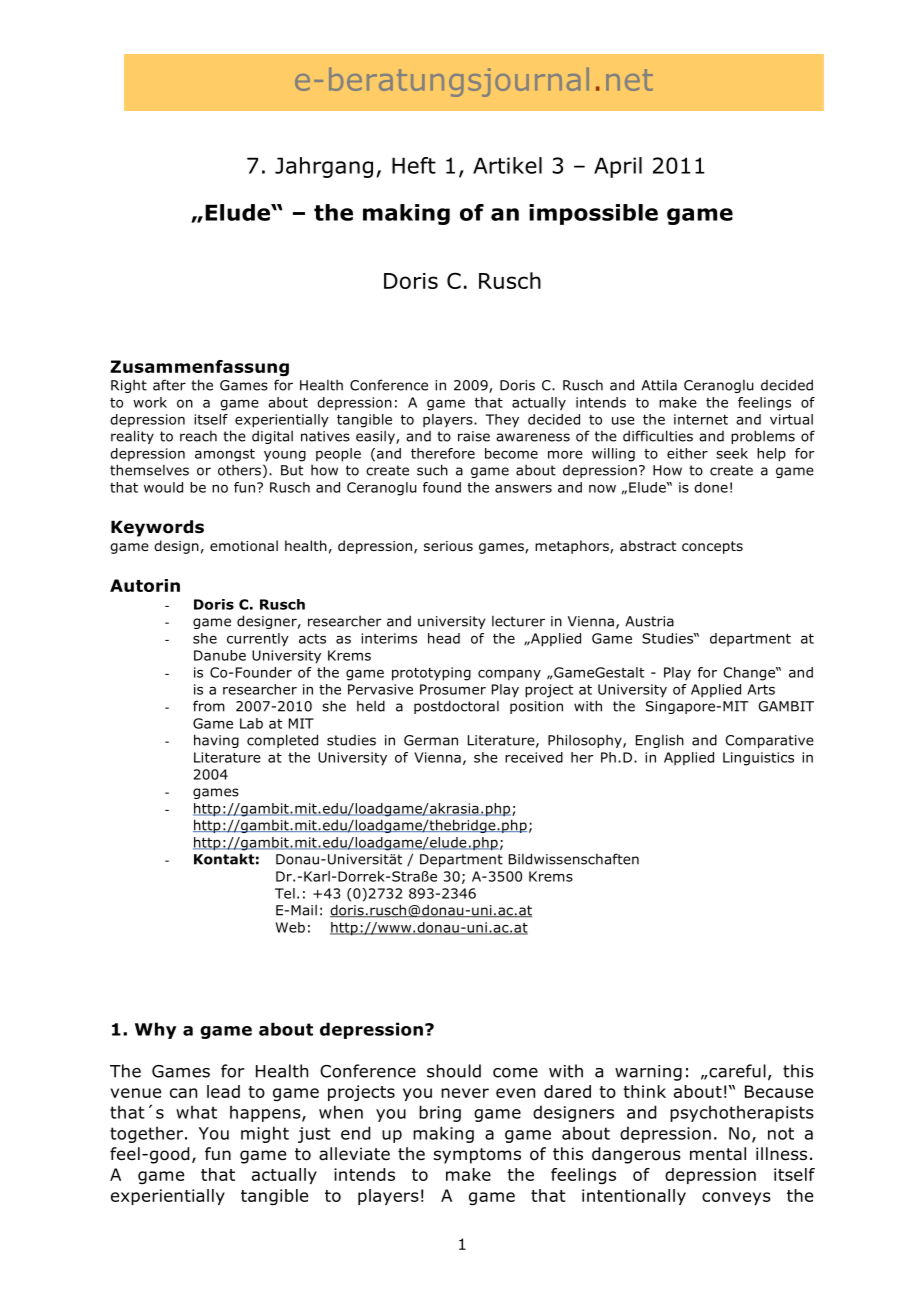 The width and height of the screenshot is (924, 1308). What do you see at coordinates (414, 165) in the screenshot?
I see `Heft` at bounding box center [414, 165].
